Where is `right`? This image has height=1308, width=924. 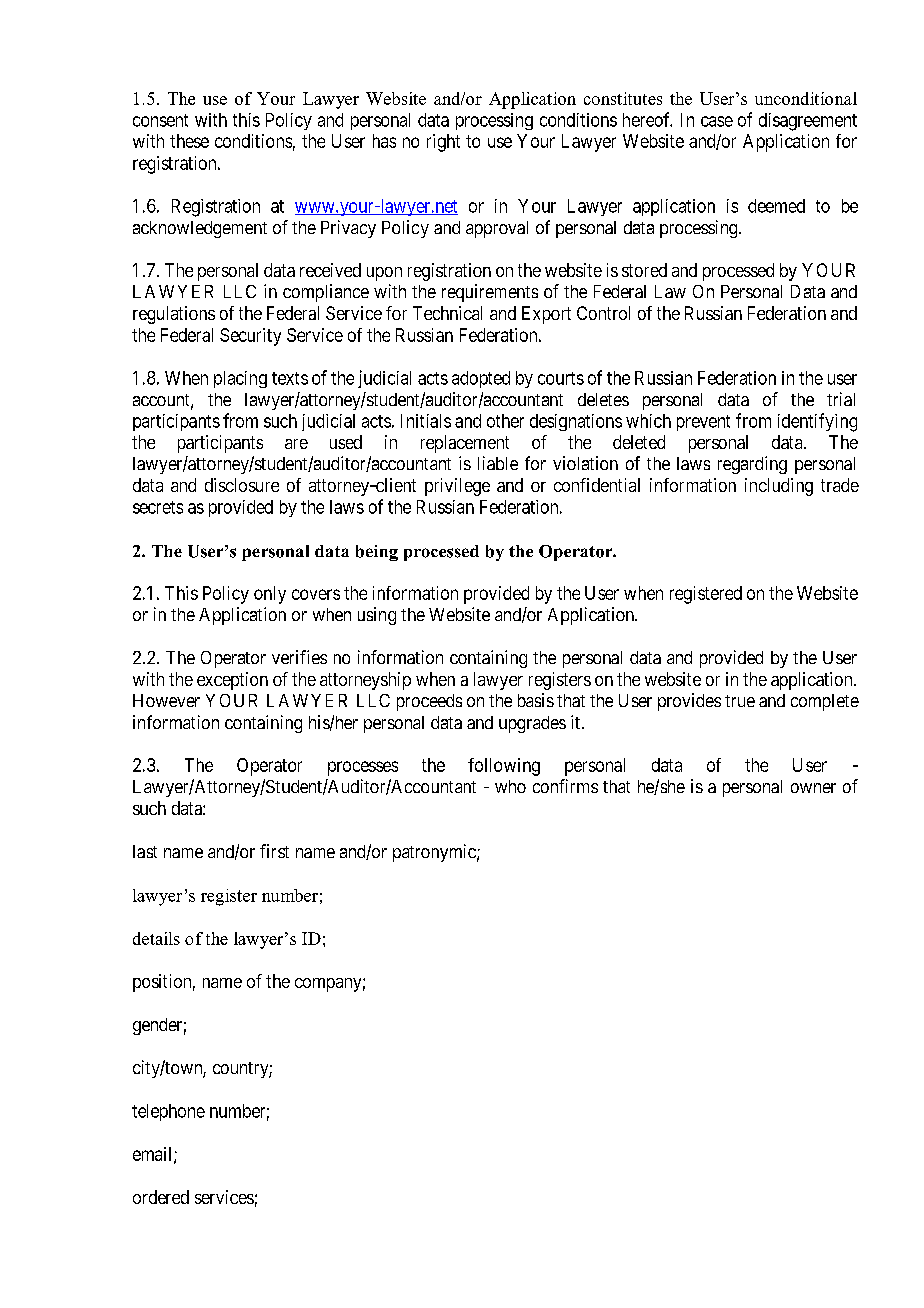 right is located at coordinates (443, 143).
